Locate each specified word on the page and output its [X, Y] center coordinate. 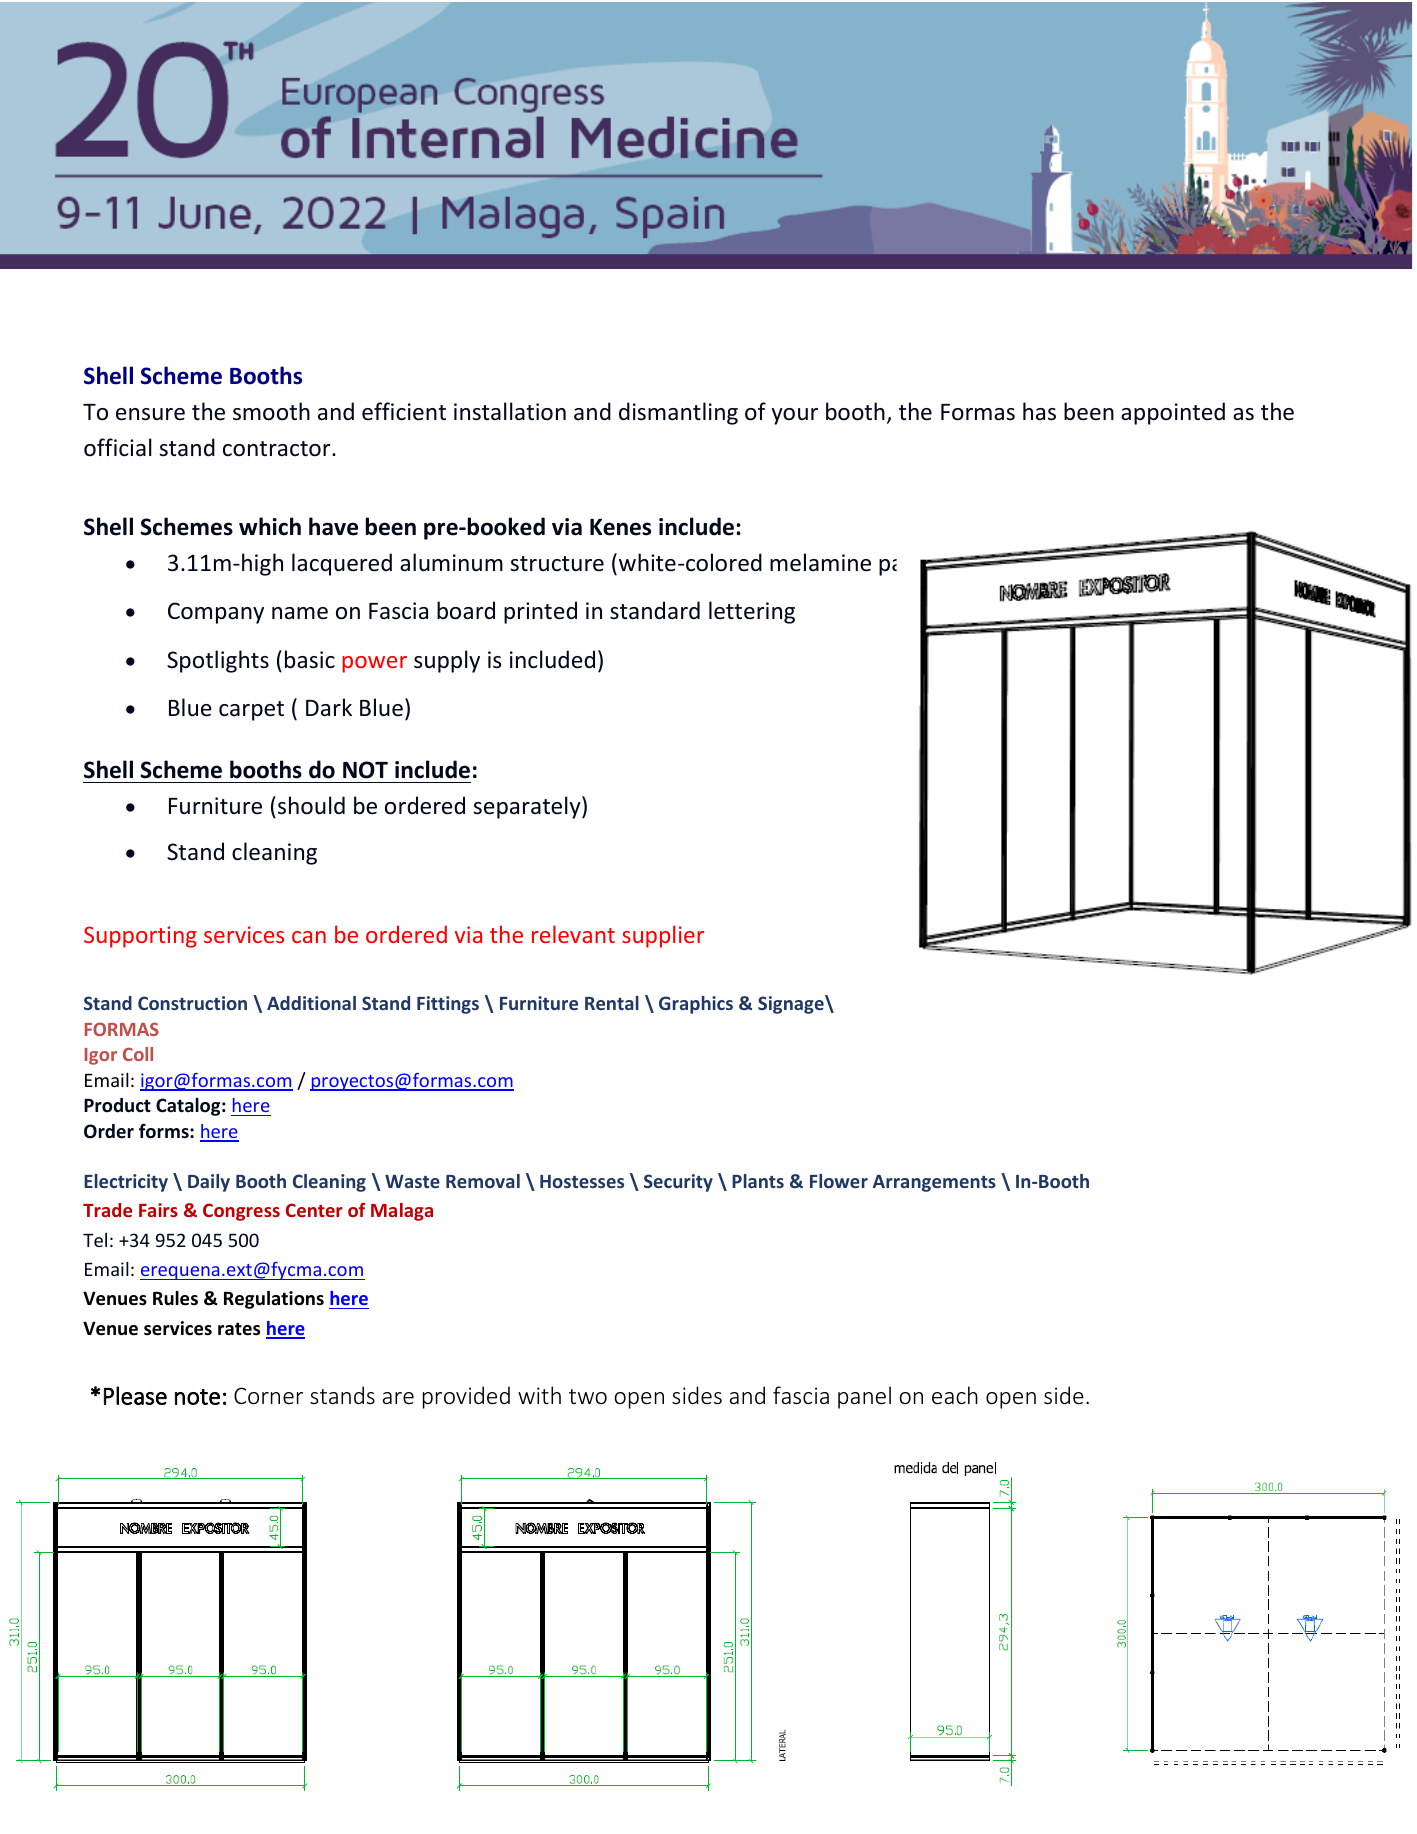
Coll [138, 1054]
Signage [792, 1004]
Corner [268, 1396]
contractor [278, 449]
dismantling [678, 413]
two [588, 1396]
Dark [329, 707]
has [1039, 411]
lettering [752, 612]
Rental [612, 1003]
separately [528, 807]
